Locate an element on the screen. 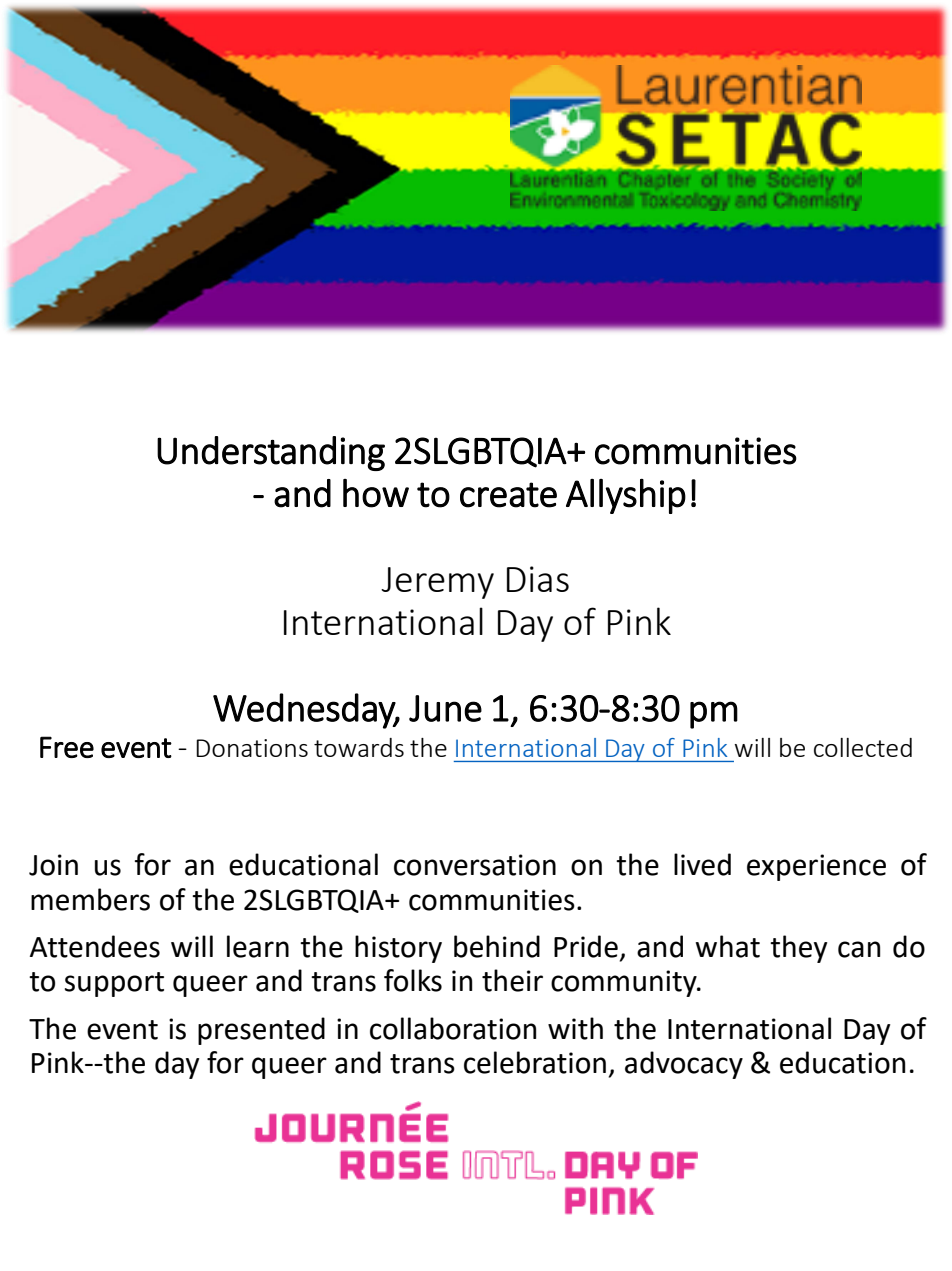 Image resolution: width=952 pixels, height=1271 pixels. collected is located at coordinates (863, 747).
